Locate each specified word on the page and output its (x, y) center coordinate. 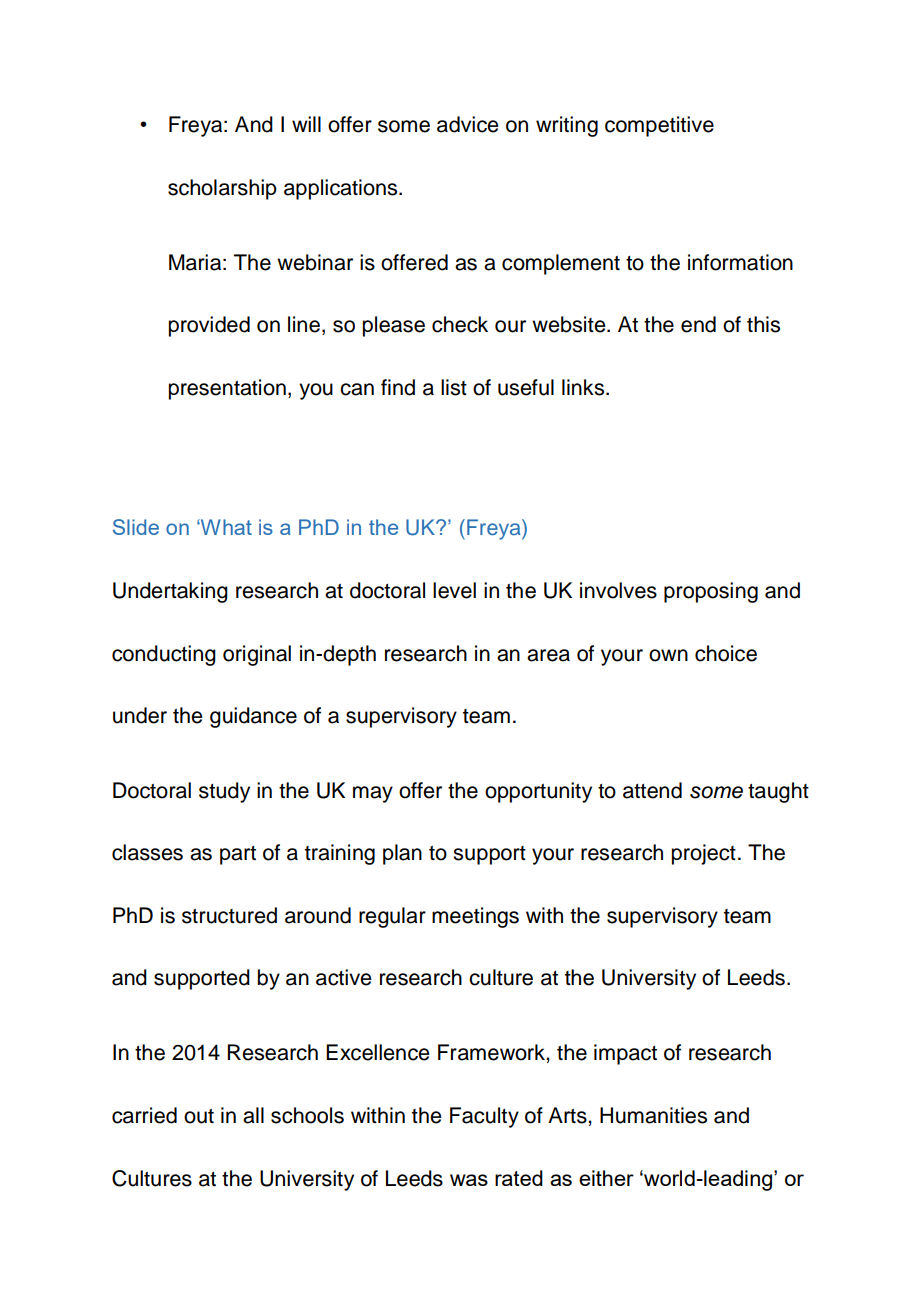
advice (468, 124)
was (469, 1180)
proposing (711, 592)
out (199, 1116)
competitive (659, 126)
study (224, 792)
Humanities (653, 1115)
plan (402, 854)
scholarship (222, 189)
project (703, 854)
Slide (136, 527)
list (454, 387)
